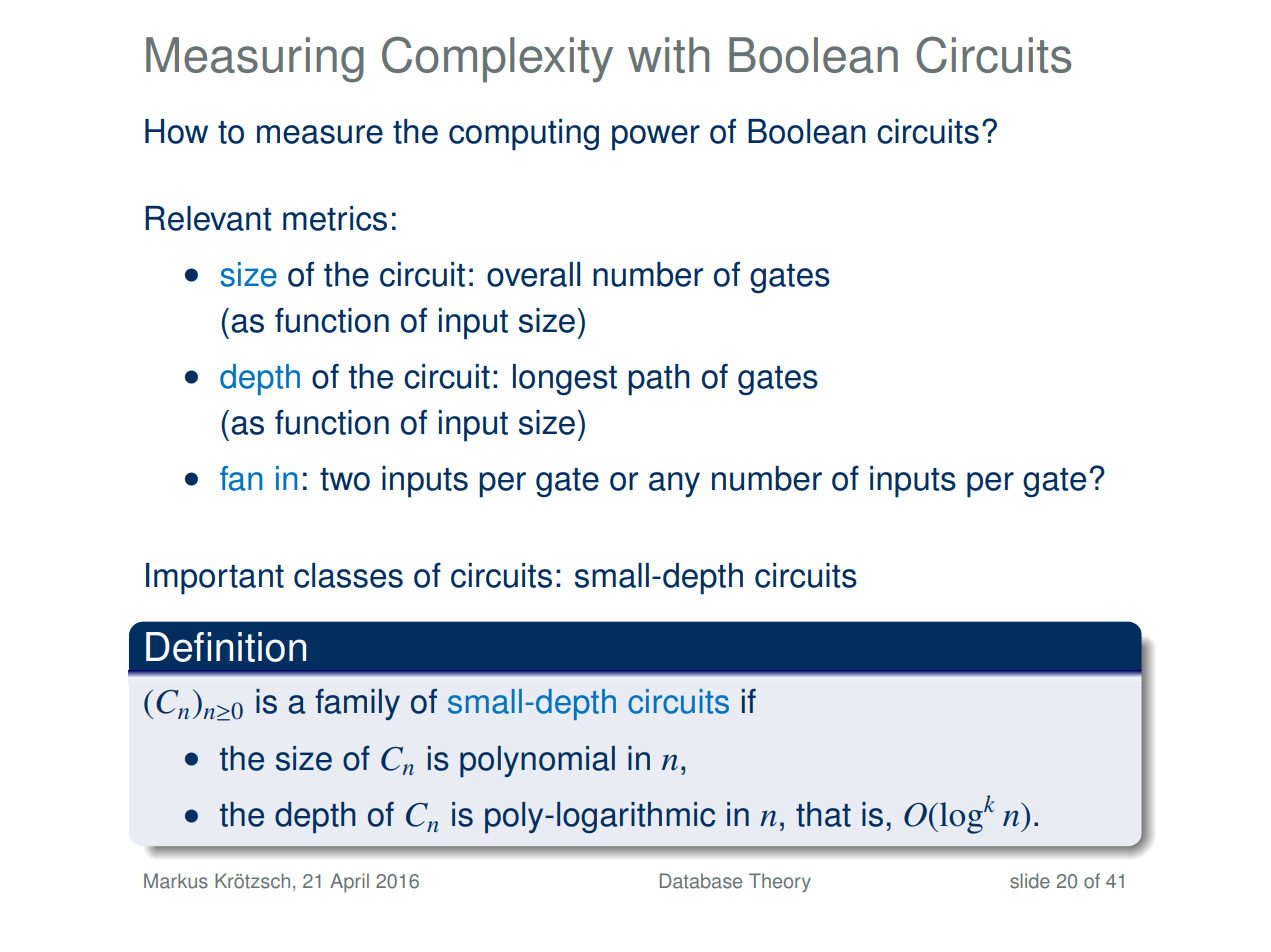 The image size is (1271, 952). Describe the element at coordinates (349, 882) in the screenshot. I see `April` at that location.
